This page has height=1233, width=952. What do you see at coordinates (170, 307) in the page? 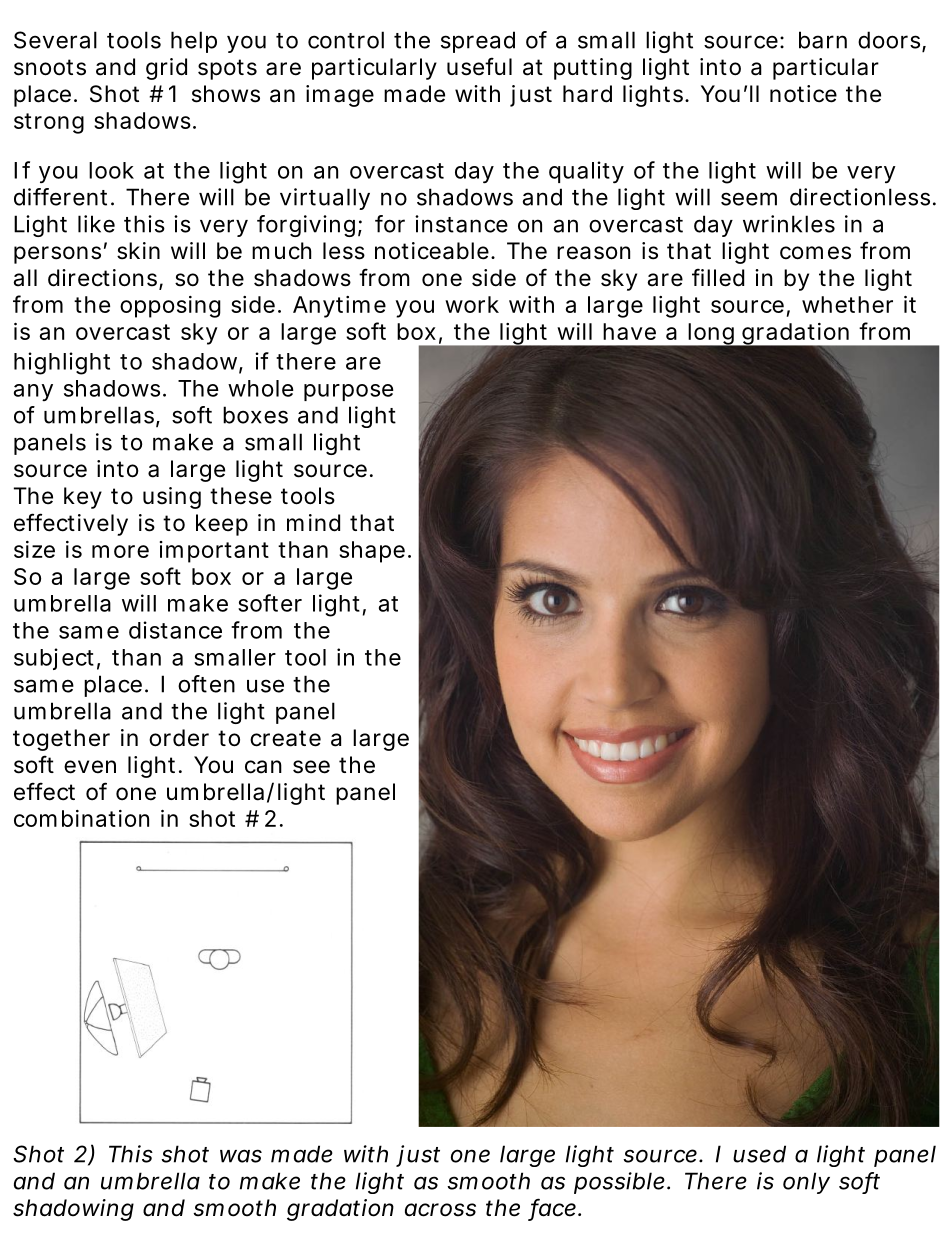
I see `opposing` at bounding box center [170, 307].
